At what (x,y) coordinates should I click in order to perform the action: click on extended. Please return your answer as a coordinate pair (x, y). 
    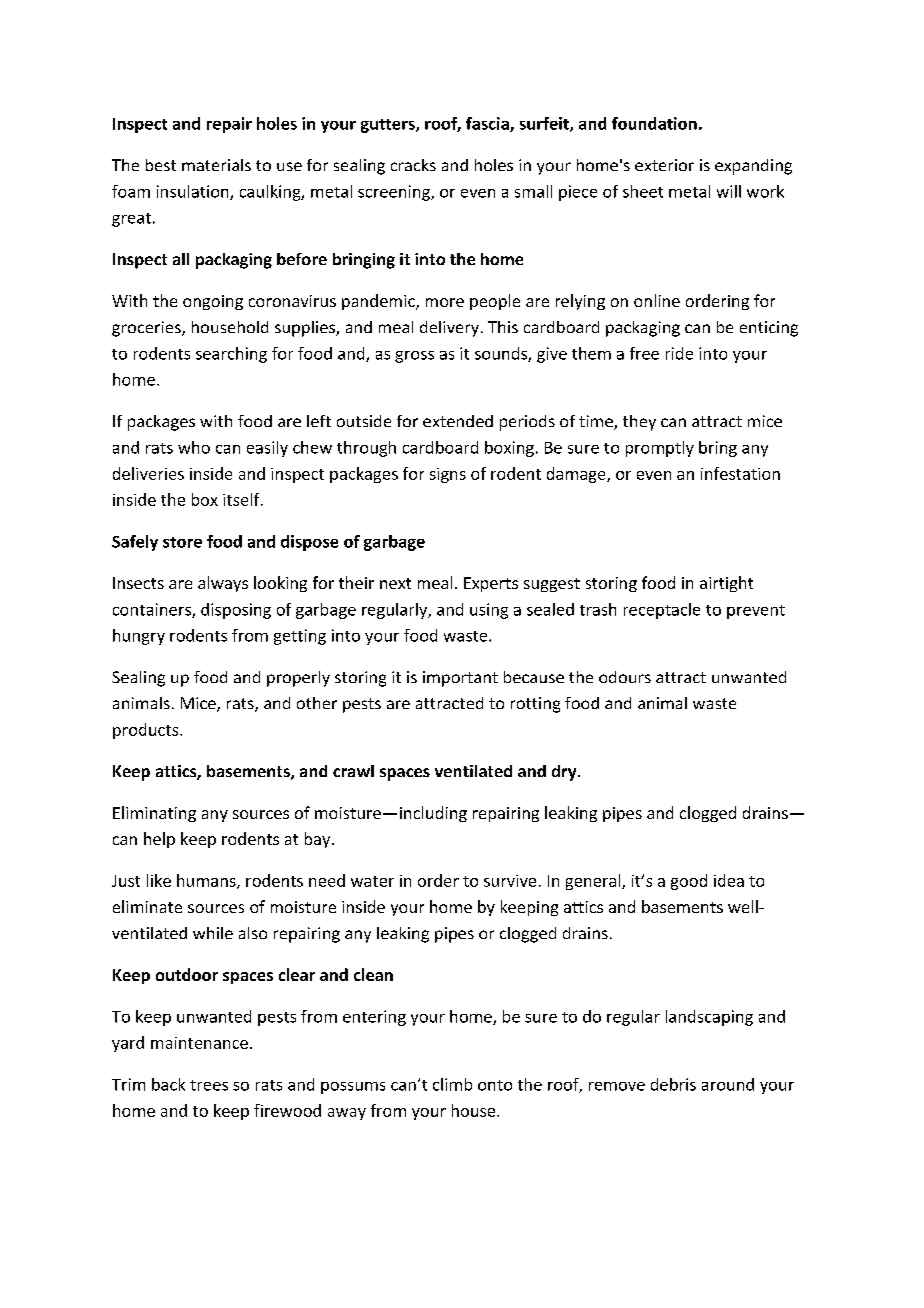
    Looking at the image, I should click on (458, 421).
